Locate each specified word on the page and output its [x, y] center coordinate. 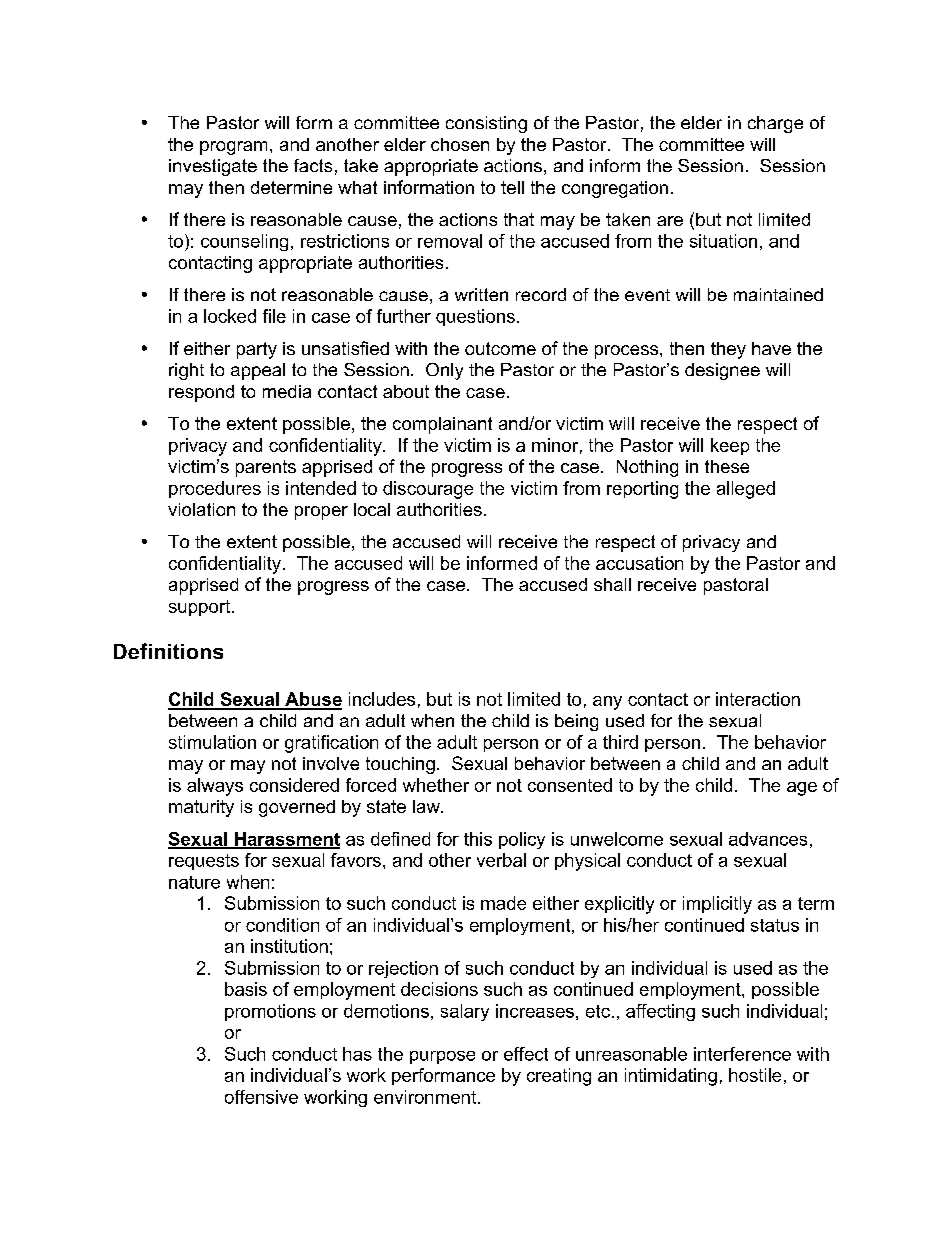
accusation [639, 563]
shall [612, 584]
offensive [261, 1097]
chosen [460, 144]
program [233, 148]
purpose [442, 1057]
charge [775, 124]
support [201, 608]
